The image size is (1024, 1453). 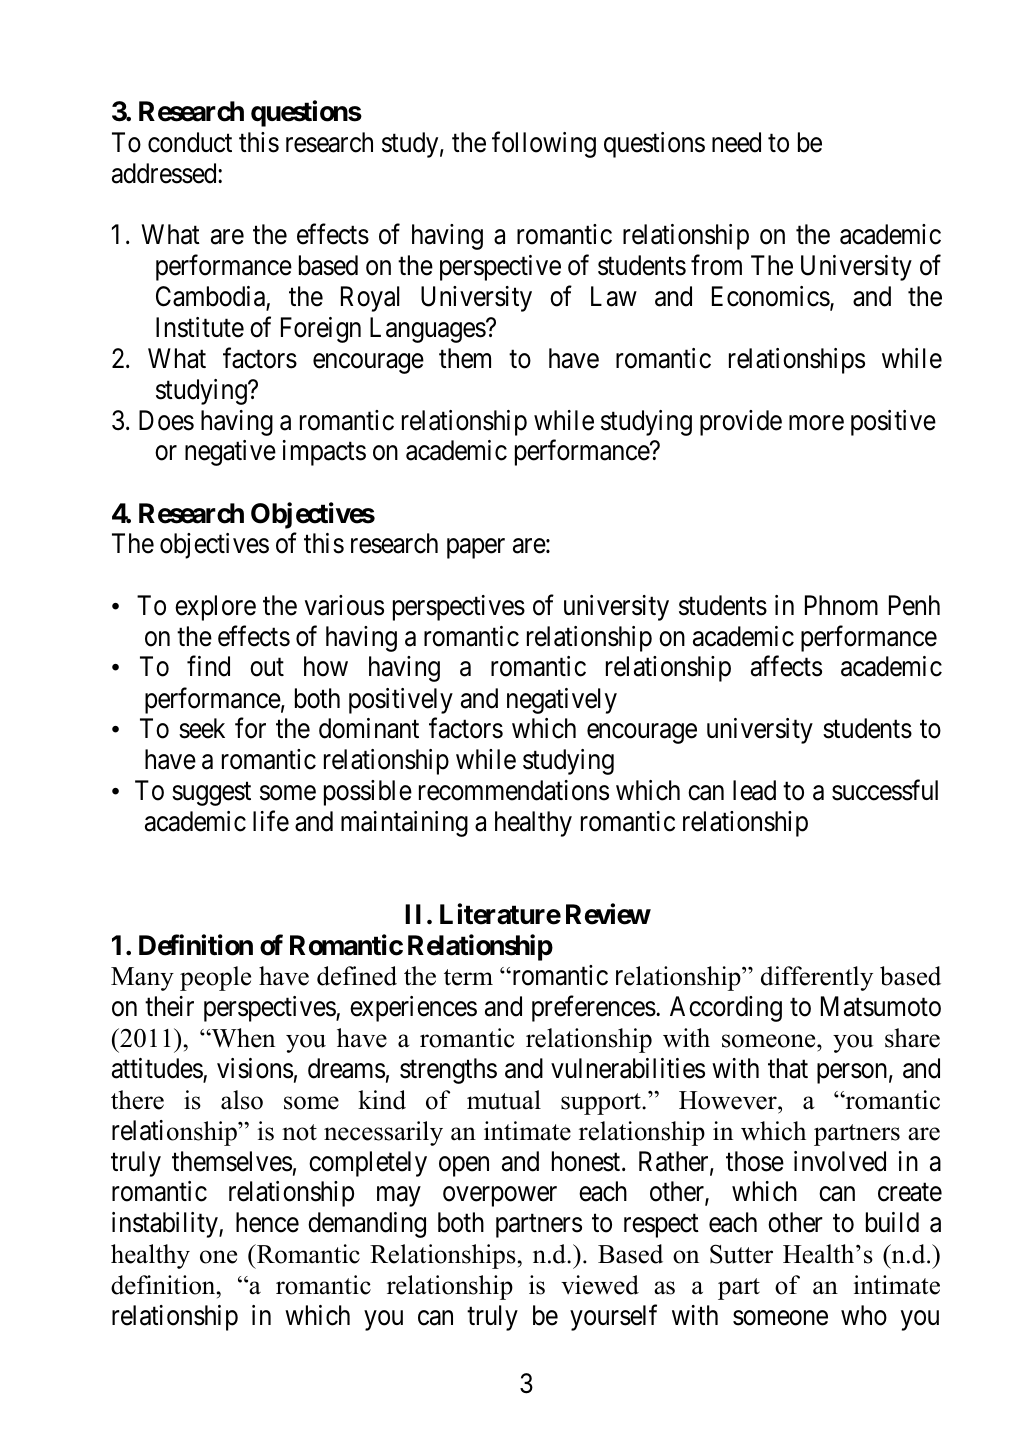 What do you see at coordinates (786, 666) in the screenshot?
I see `affects` at bounding box center [786, 666].
